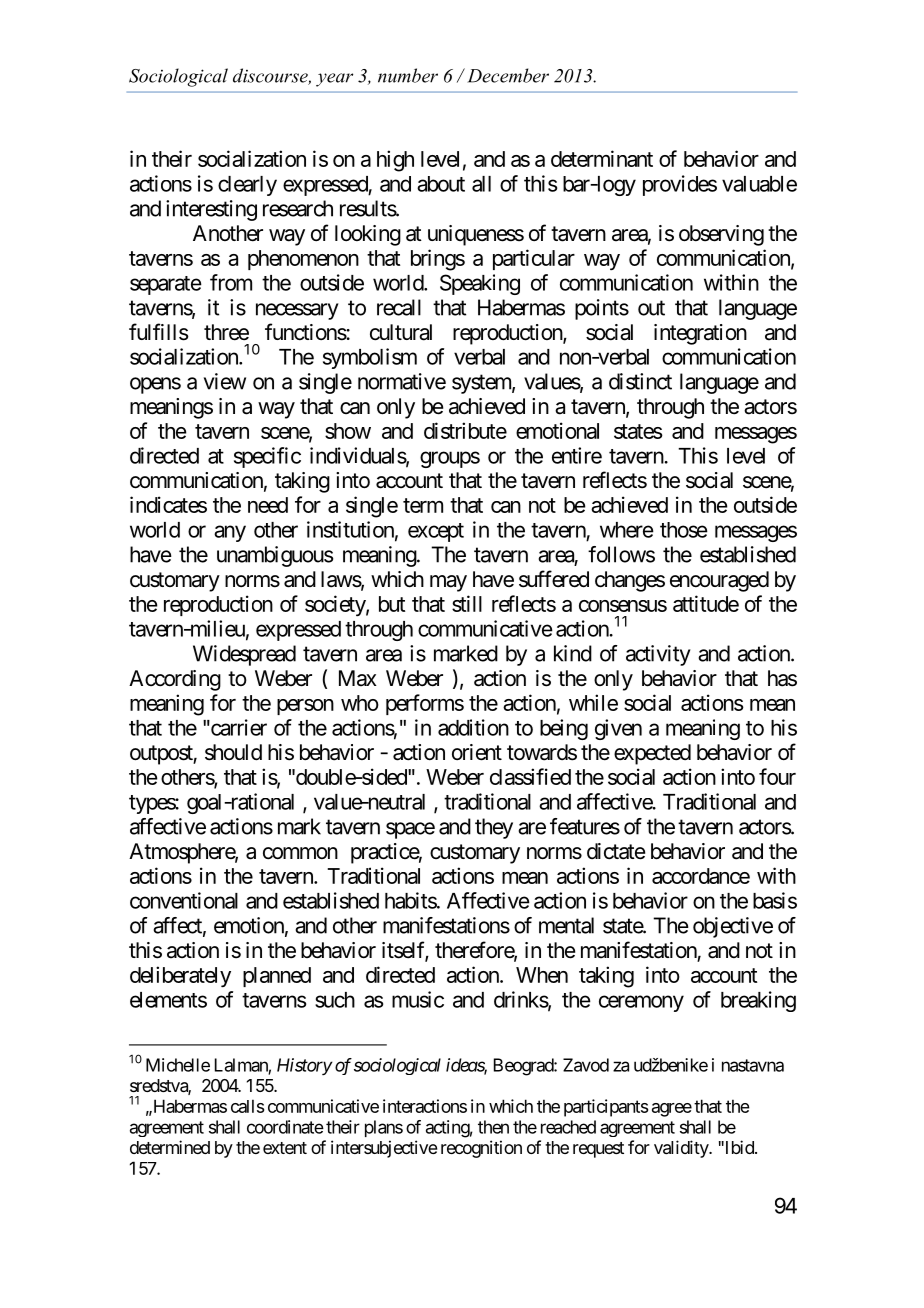 Image resolution: width=924 pixels, height=1308 pixels. I want to click on view, so click(225, 381).
